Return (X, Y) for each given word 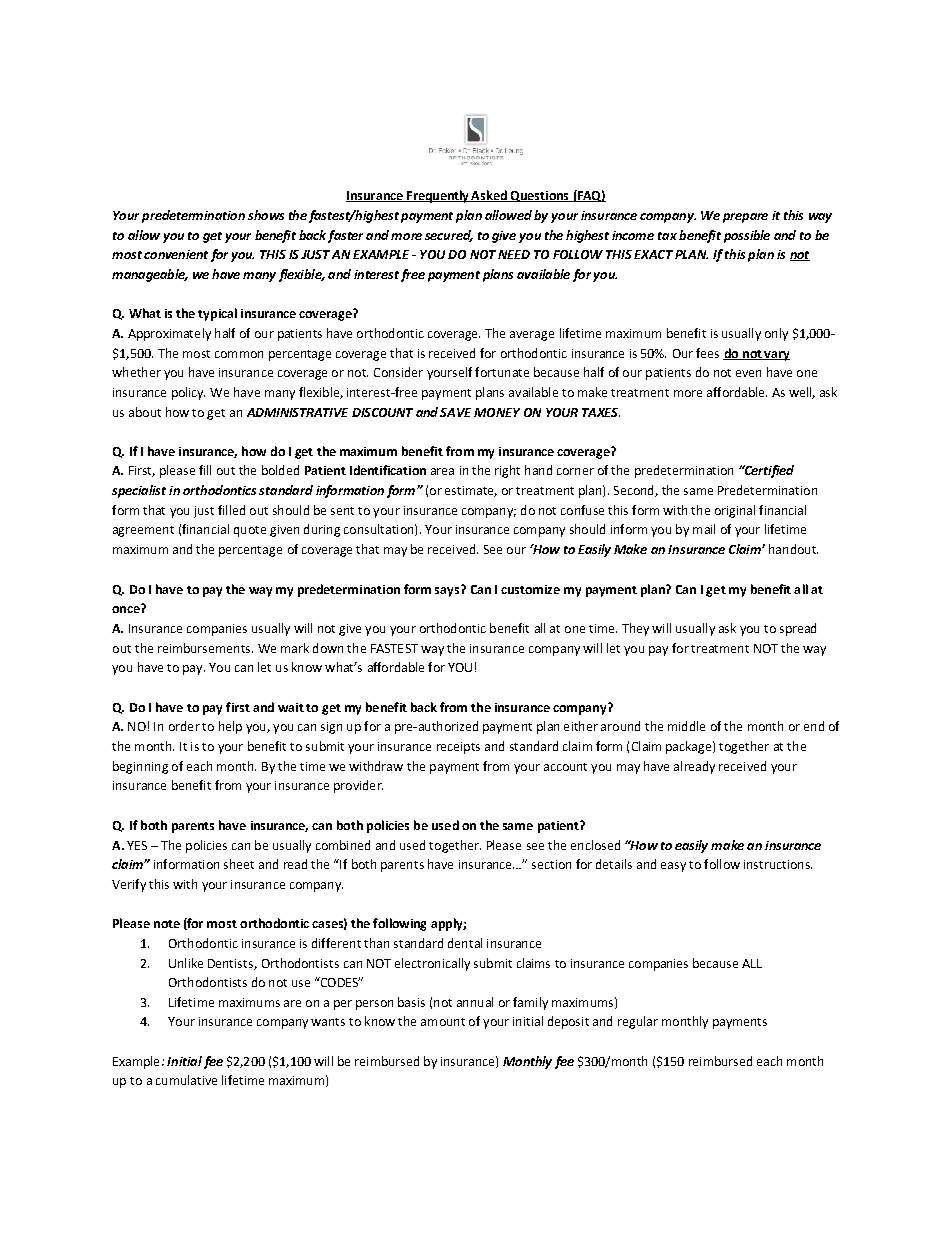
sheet (239, 864)
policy (188, 393)
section (551, 864)
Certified (768, 471)
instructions (778, 864)
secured (449, 236)
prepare (745, 218)
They (635, 629)
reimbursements (205, 648)
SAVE (455, 412)
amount (443, 1022)
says (448, 591)
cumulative (186, 1080)
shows (266, 215)
